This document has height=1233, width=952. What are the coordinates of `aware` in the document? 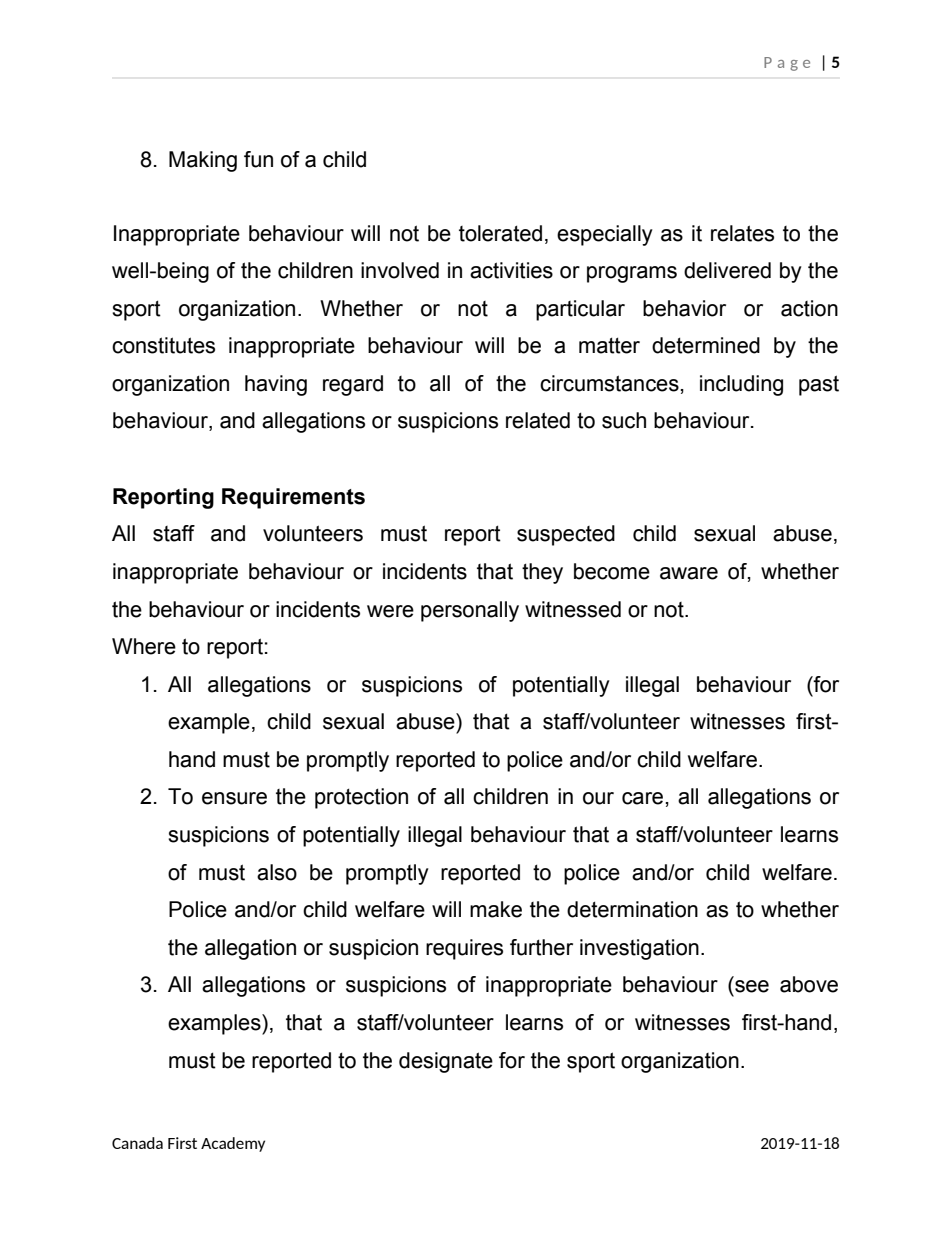 It's located at (689, 573).
